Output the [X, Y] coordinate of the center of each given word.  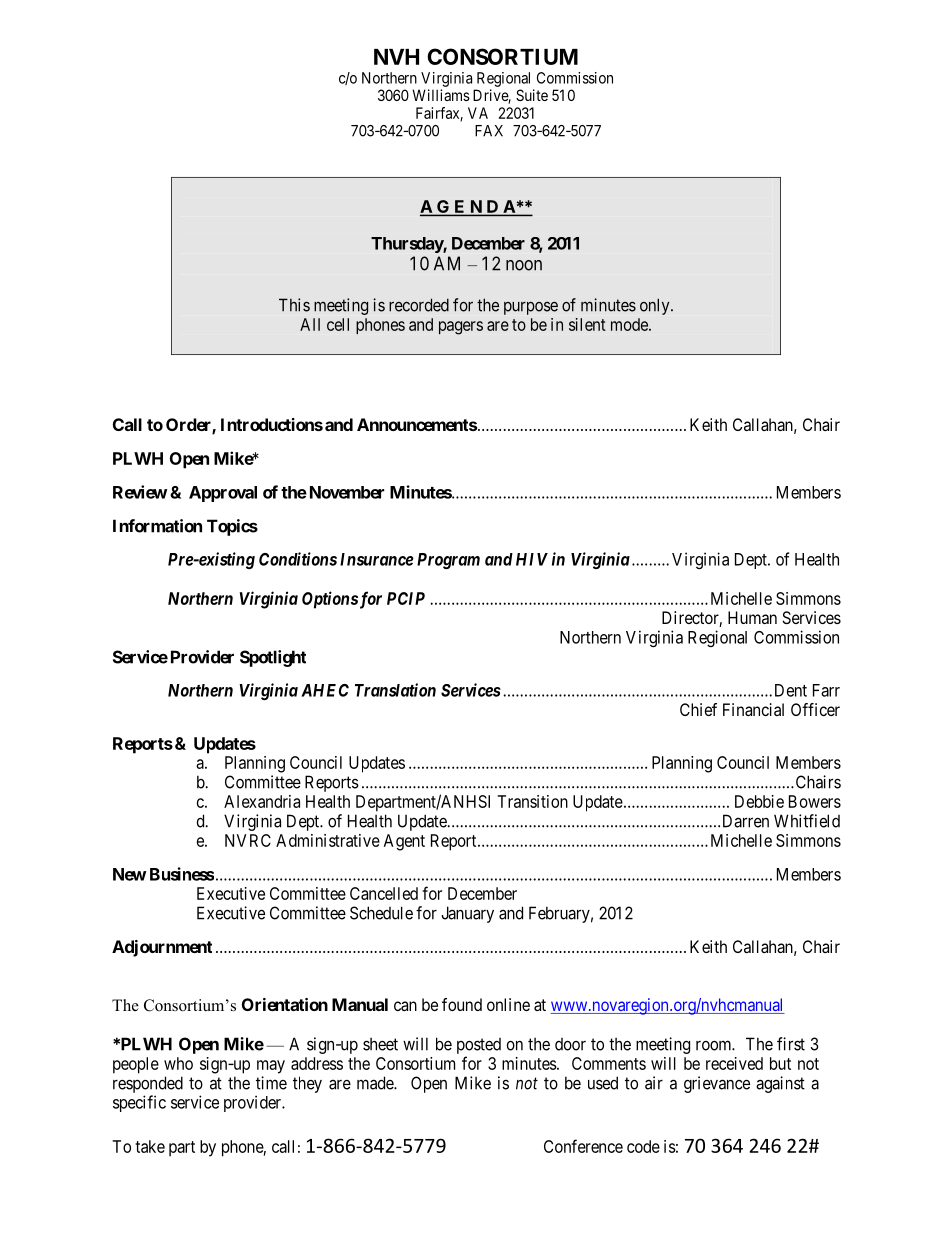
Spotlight [273, 658]
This [294, 305]
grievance [717, 1084]
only [656, 306]
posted [479, 1046]
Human [752, 617]
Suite [532, 95]
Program [448, 561]
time [271, 1083]
